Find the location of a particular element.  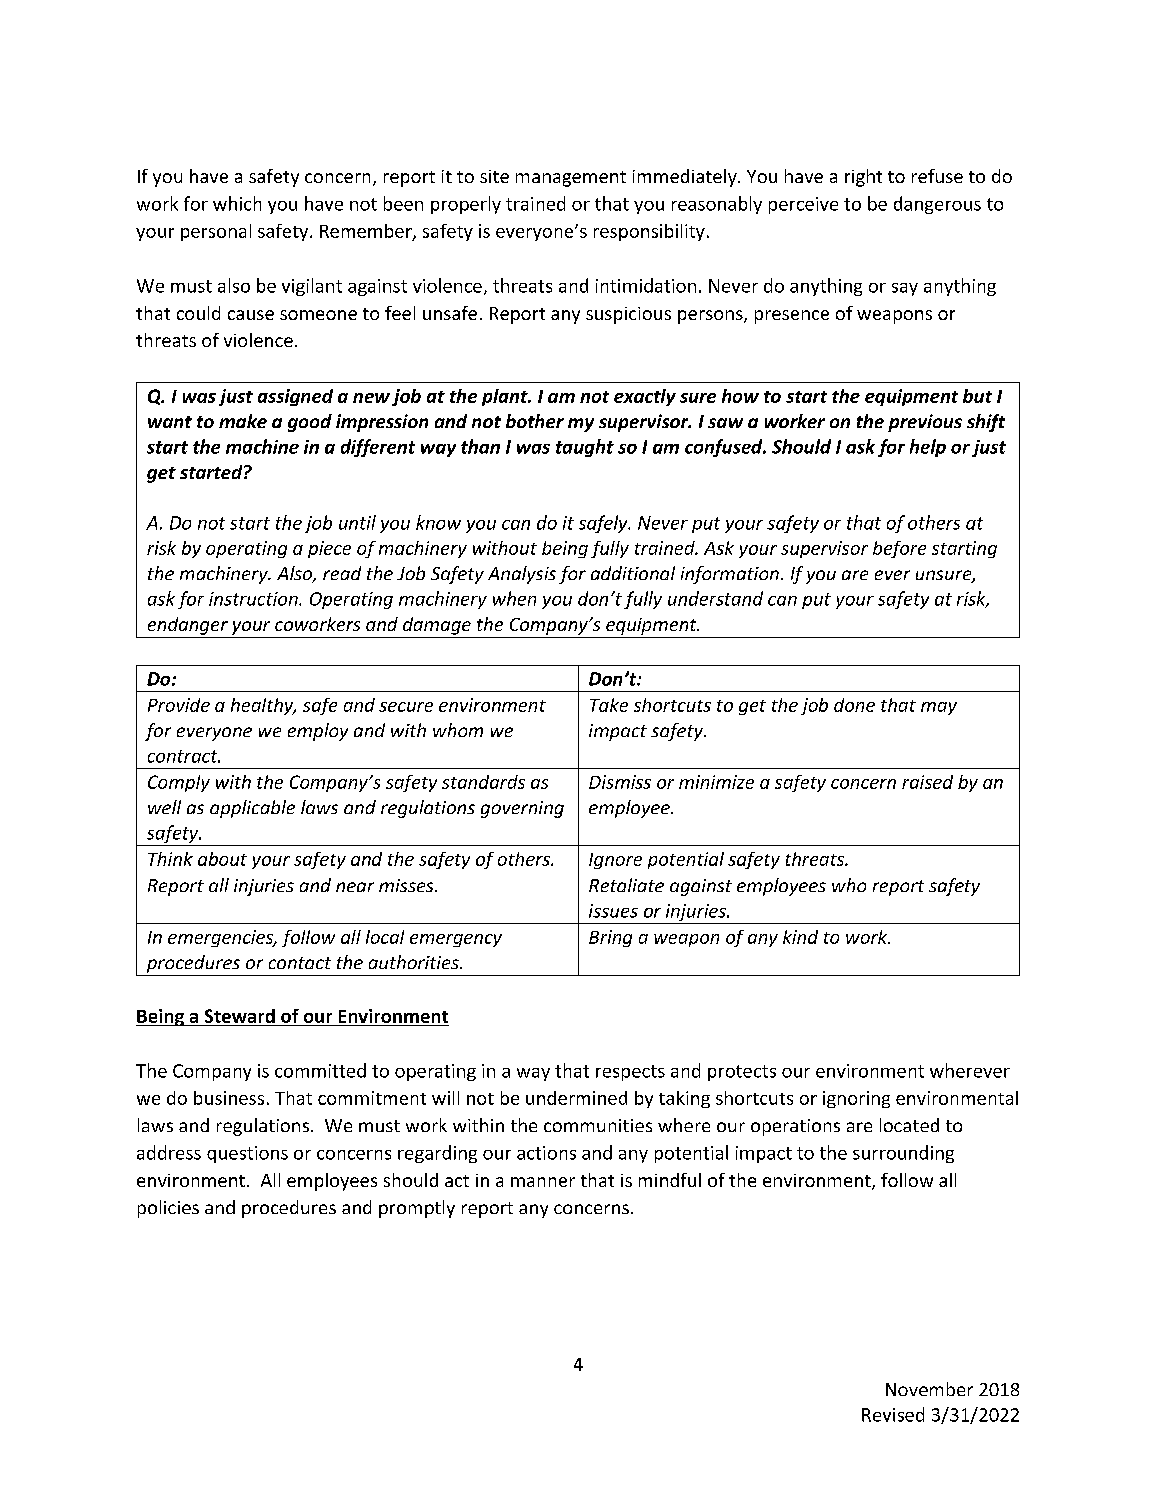

management is located at coordinates (571, 179).
